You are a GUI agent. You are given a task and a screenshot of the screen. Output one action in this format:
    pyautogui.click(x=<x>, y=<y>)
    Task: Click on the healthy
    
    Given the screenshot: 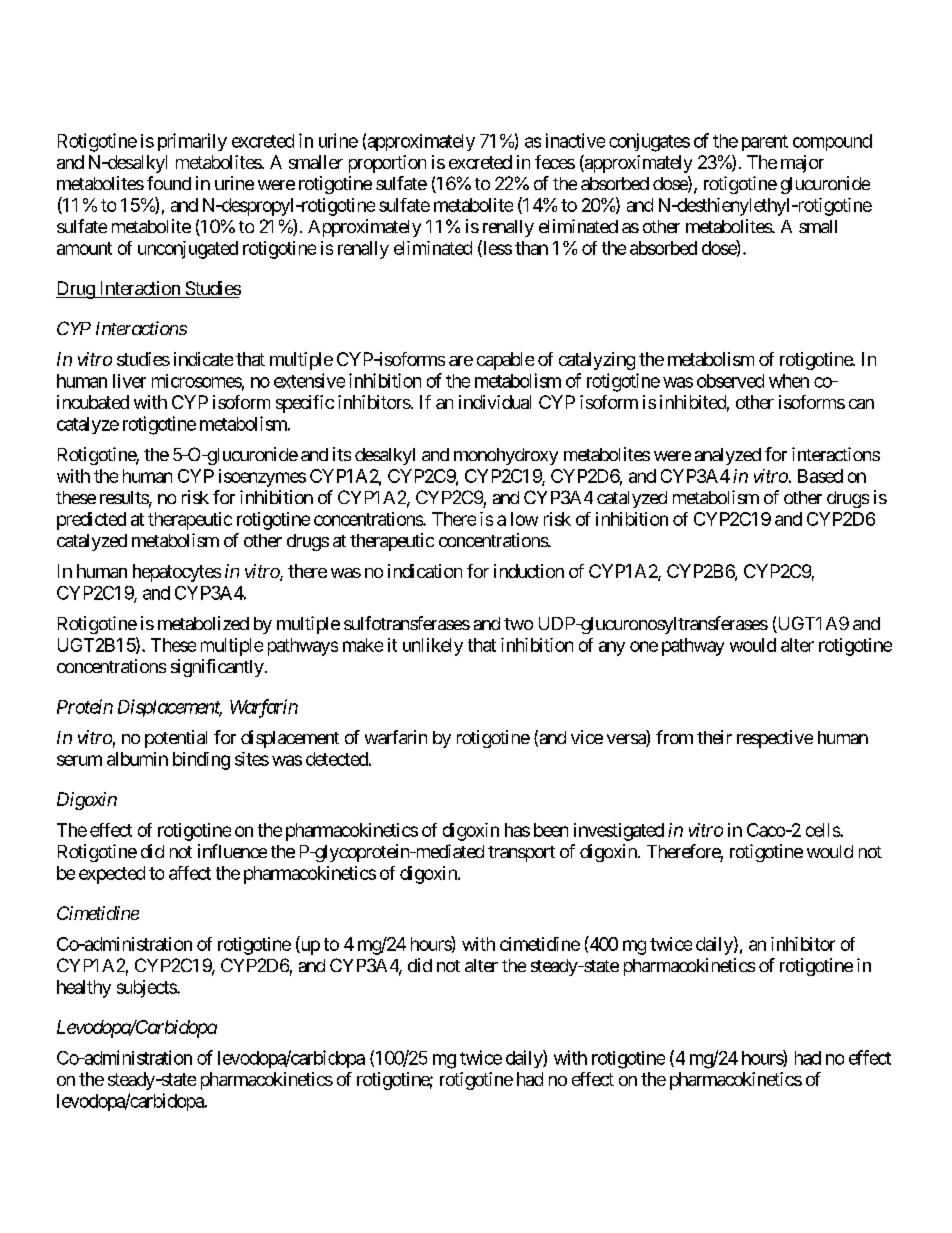 What is the action you would take?
    pyautogui.click(x=84, y=989)
